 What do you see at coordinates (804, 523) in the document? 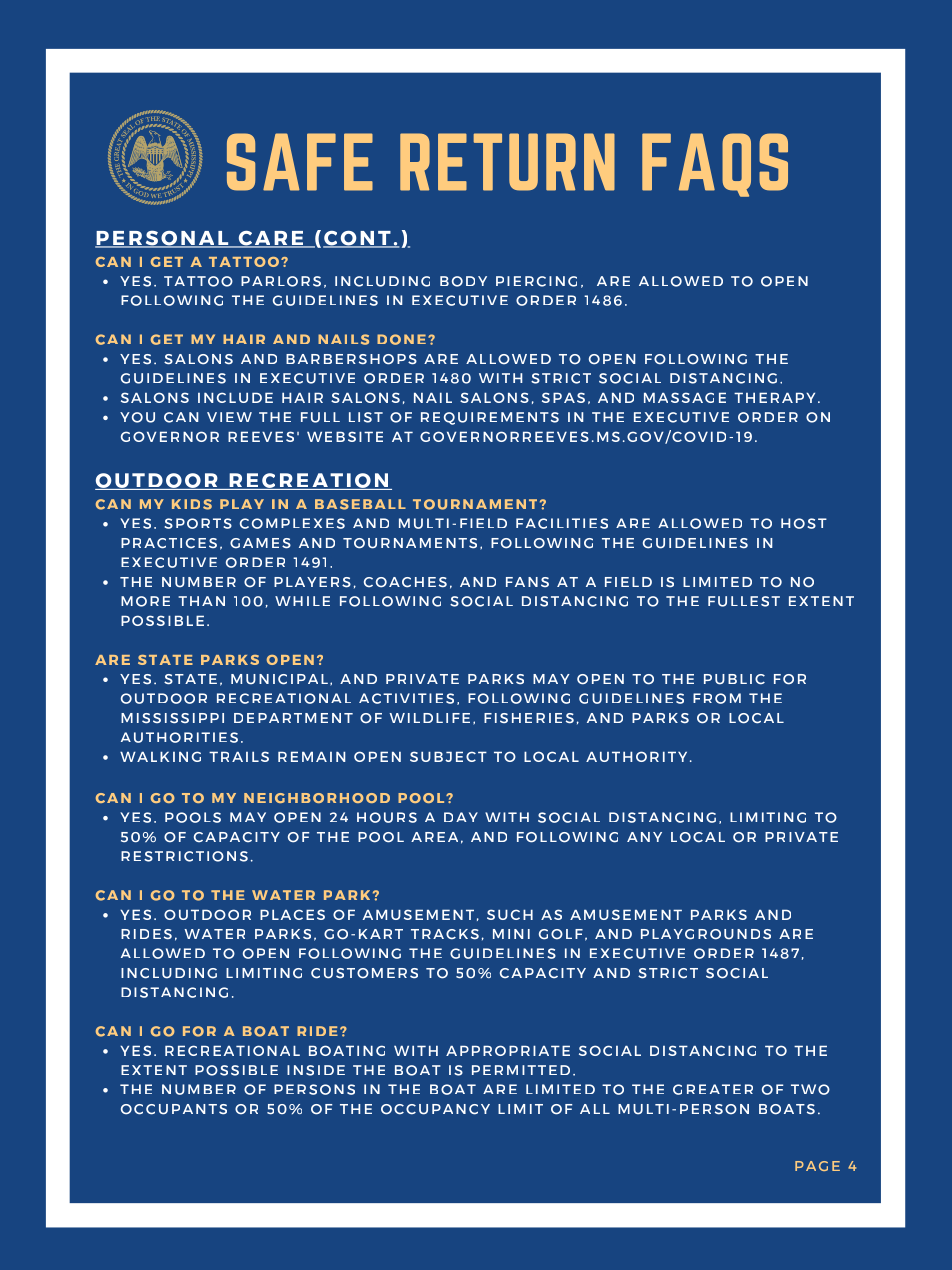
I see `HOST` at bounding box center [804, 523].
